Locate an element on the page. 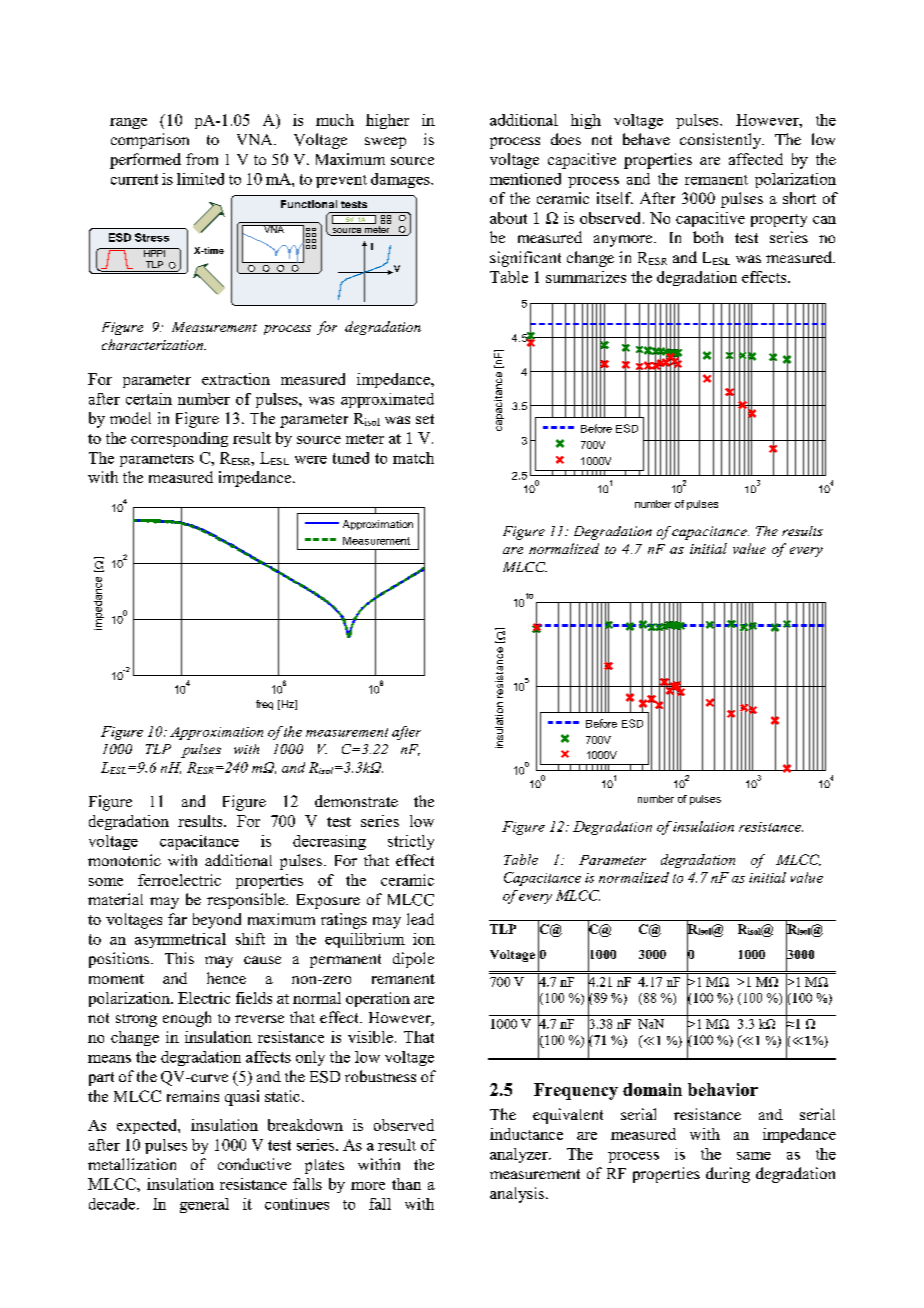  far is located at coordinates (177, 919).
